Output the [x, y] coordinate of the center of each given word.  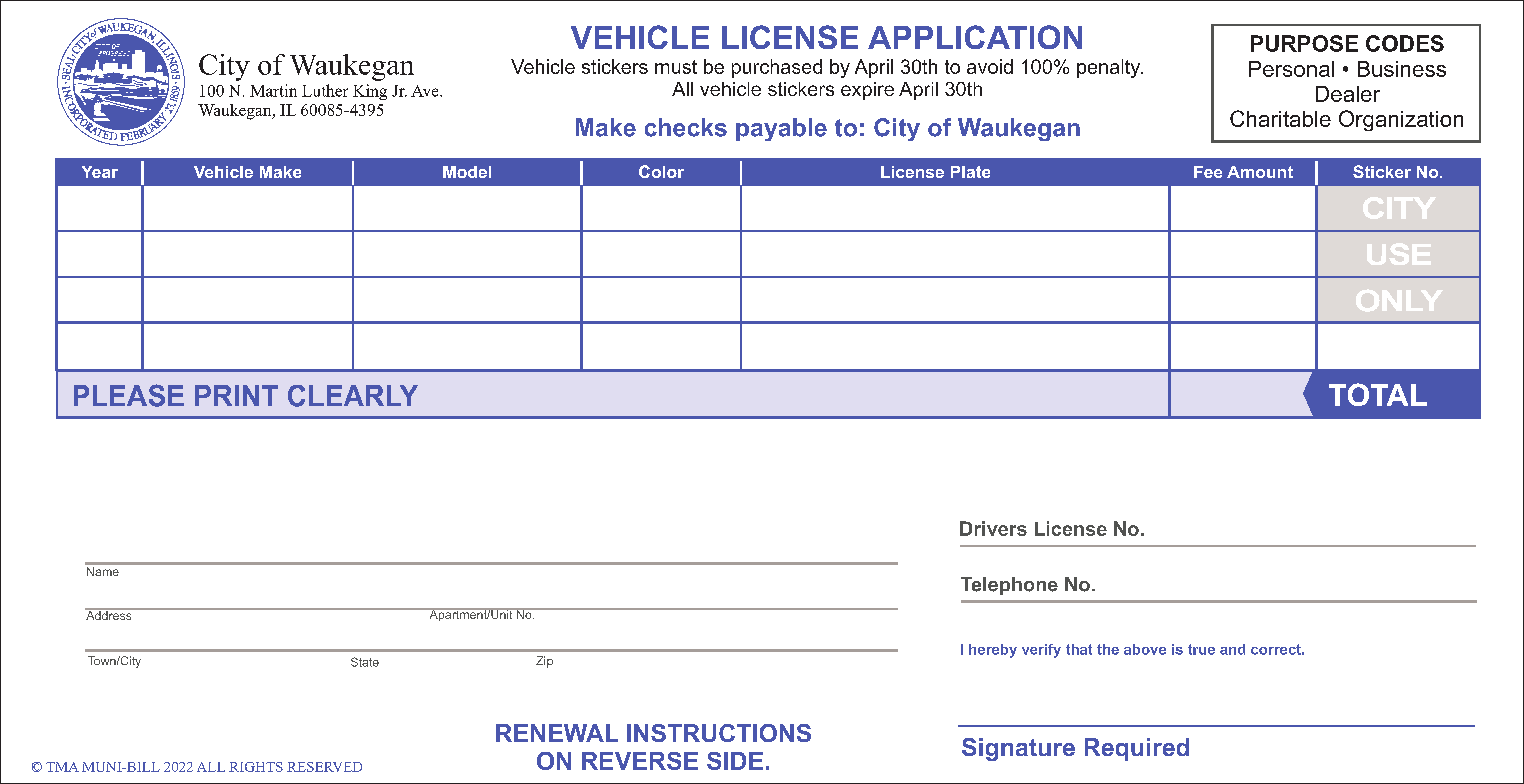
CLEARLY [353, 396]
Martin [273, 90]
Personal [1291, 69]
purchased [777, 68]
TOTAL [1378, 394]
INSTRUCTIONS [719, 733]
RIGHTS [256, 767]
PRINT [236, 395]
